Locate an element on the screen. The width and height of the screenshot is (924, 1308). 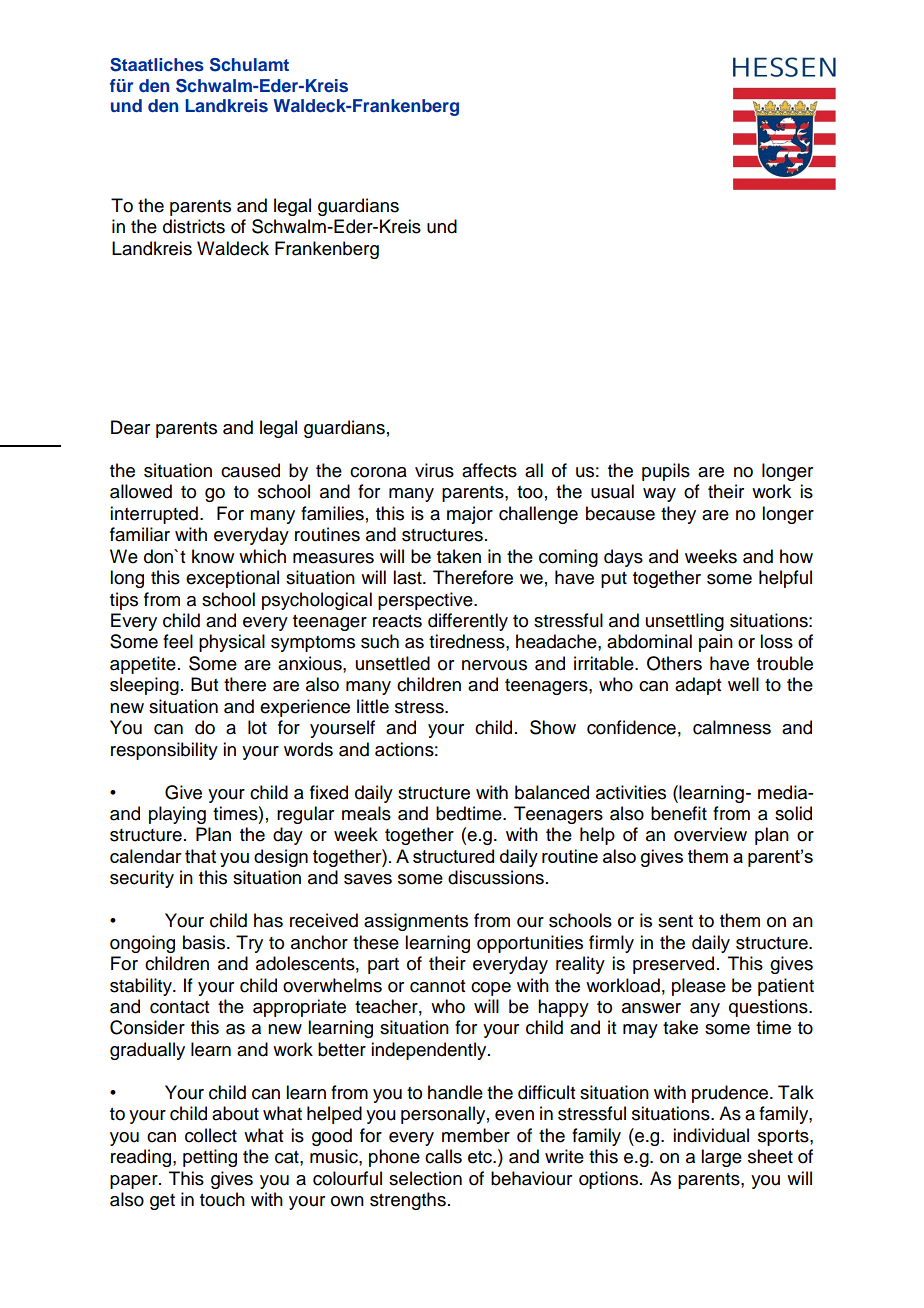
districts is located at coordinates (194, 226).
